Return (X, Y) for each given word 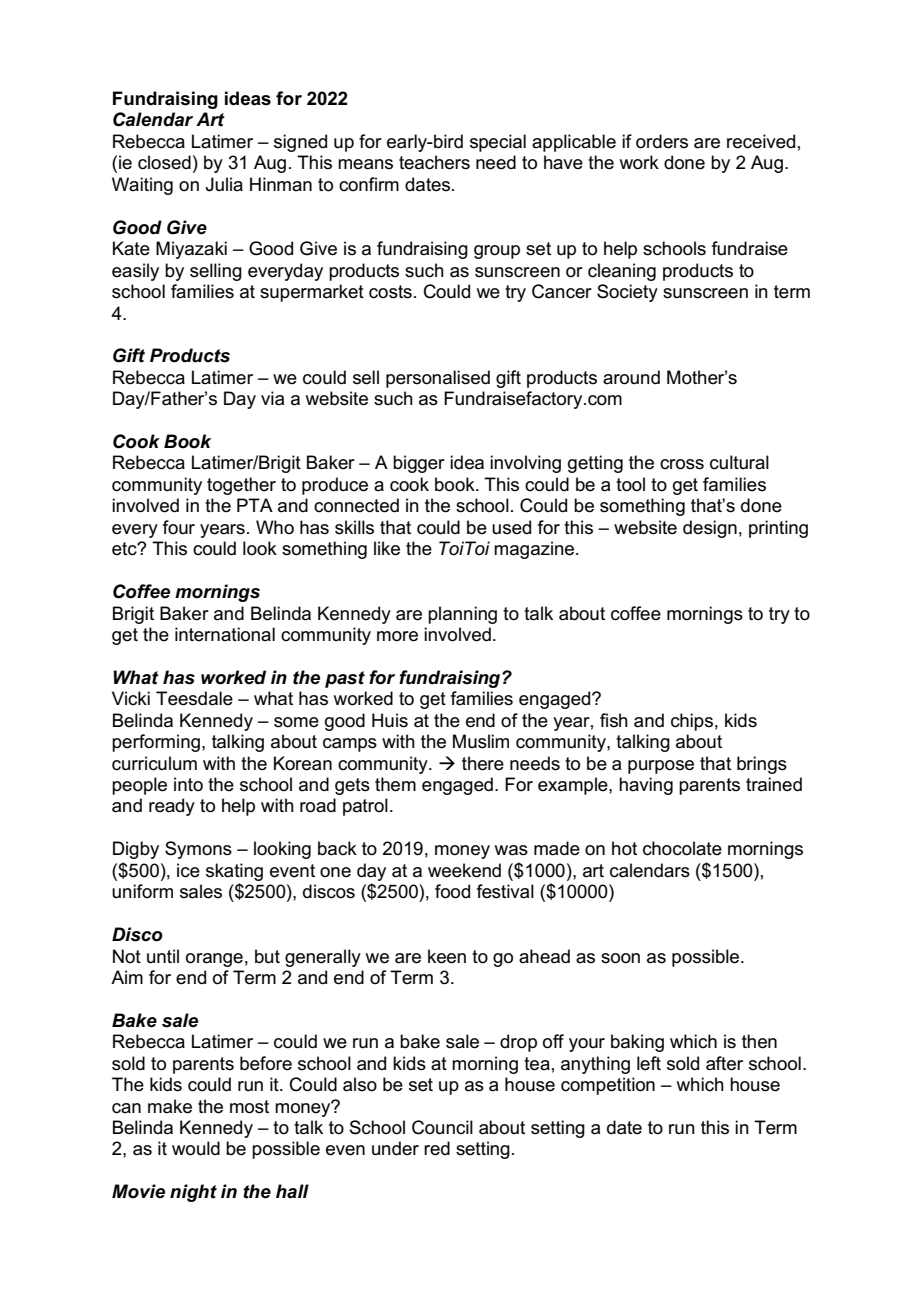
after (724, 1063)
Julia (224, 184)
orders (662, 141)
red (437, 1148)
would (196, 1148)
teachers (434, 162)
